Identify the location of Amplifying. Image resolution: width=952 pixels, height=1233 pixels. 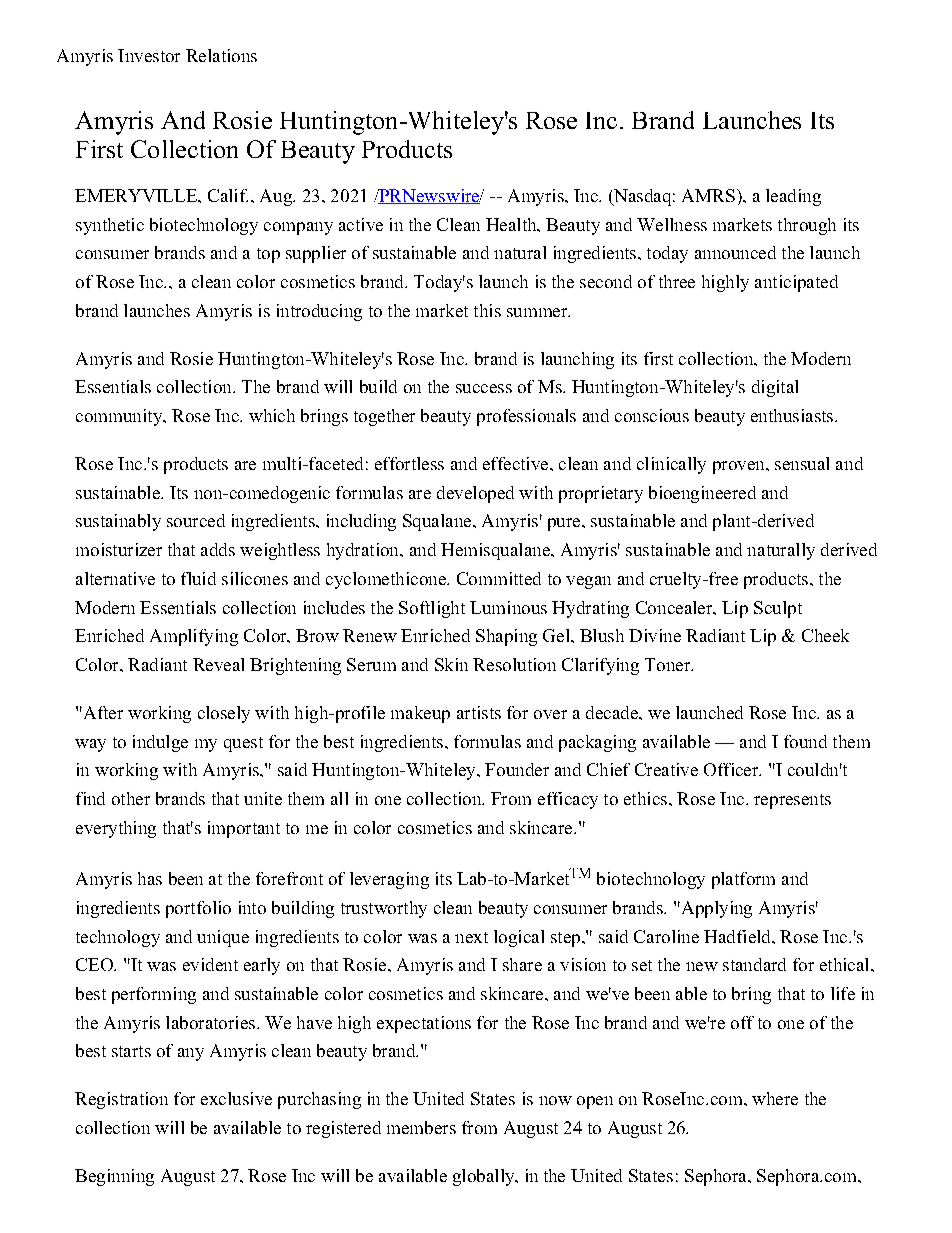
(194, 637).
